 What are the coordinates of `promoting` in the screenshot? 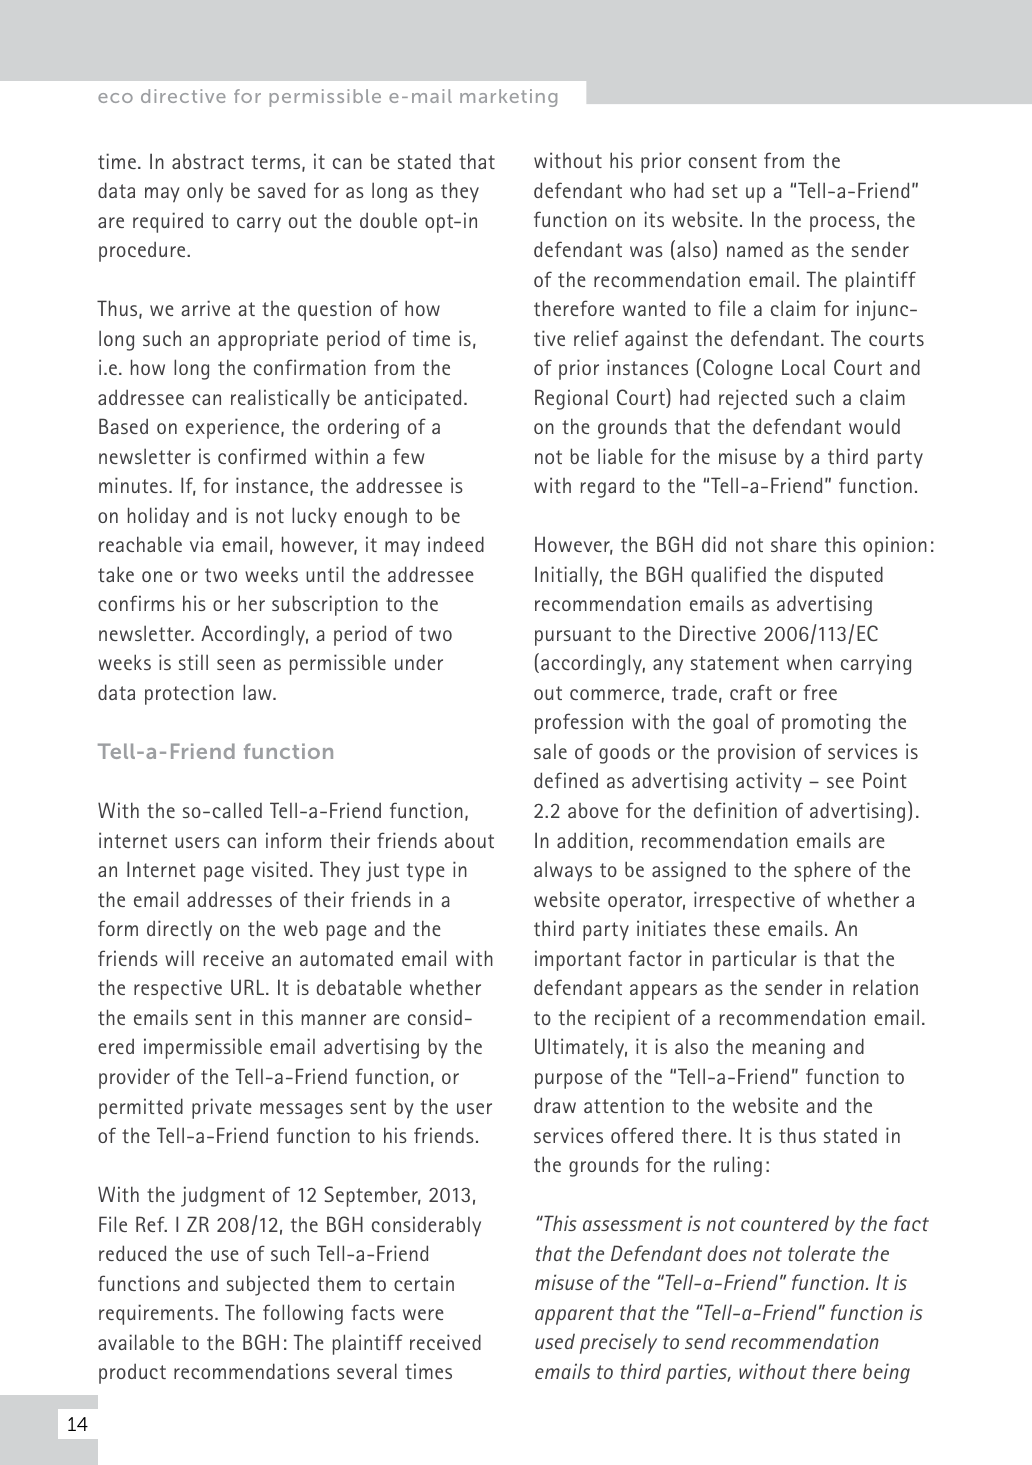 It's located at (826, 723).
